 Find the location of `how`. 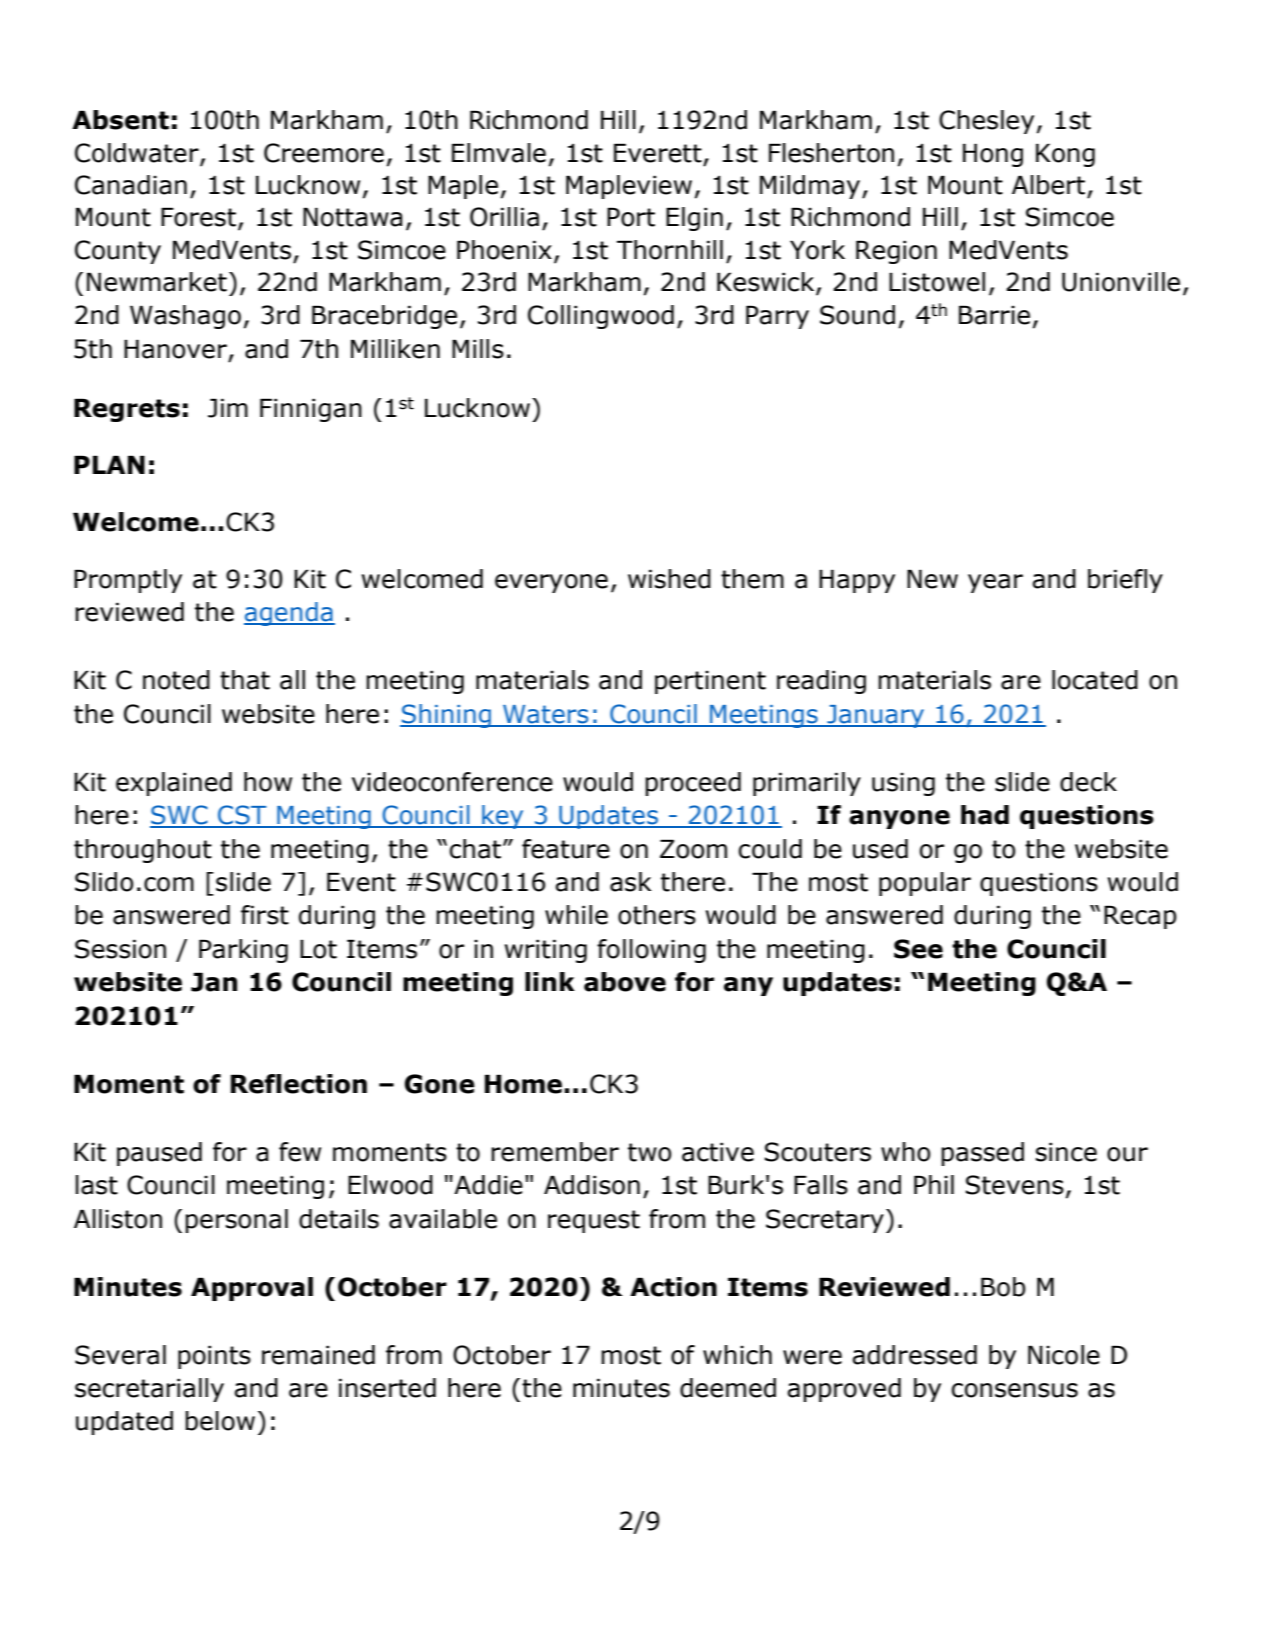

how is located at coordinates (268, 782).
